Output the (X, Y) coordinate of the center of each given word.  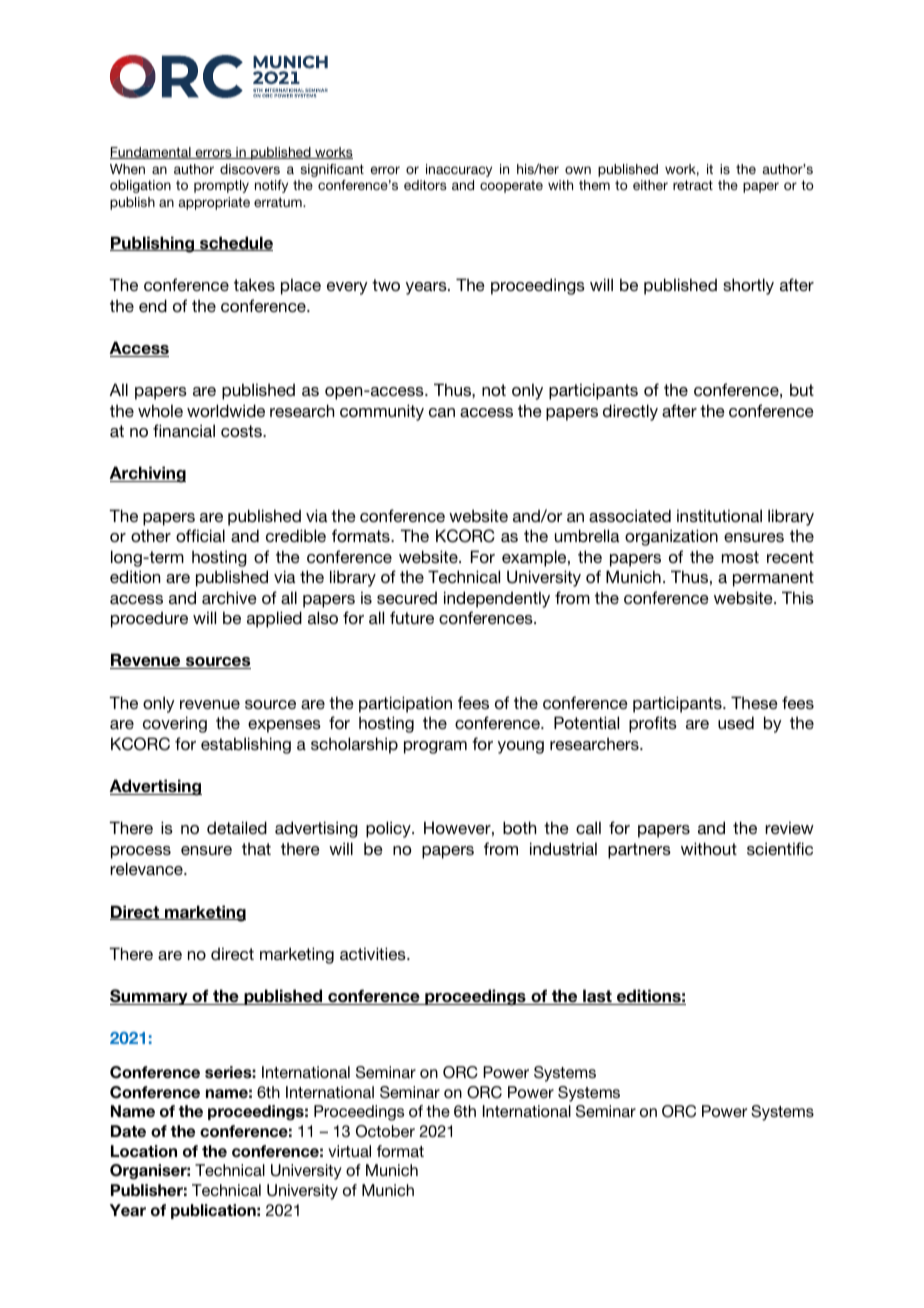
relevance (147, 868)
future (412, 617)
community (382, 412)
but (802, 389)
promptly (221, 186)
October (385, 1131)
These (754, 702)
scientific (780, 848)
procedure (149, 619)
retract (693, 185)
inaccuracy (459, 170)
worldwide (226, 410)
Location (144, 1151)
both (519, 827)
